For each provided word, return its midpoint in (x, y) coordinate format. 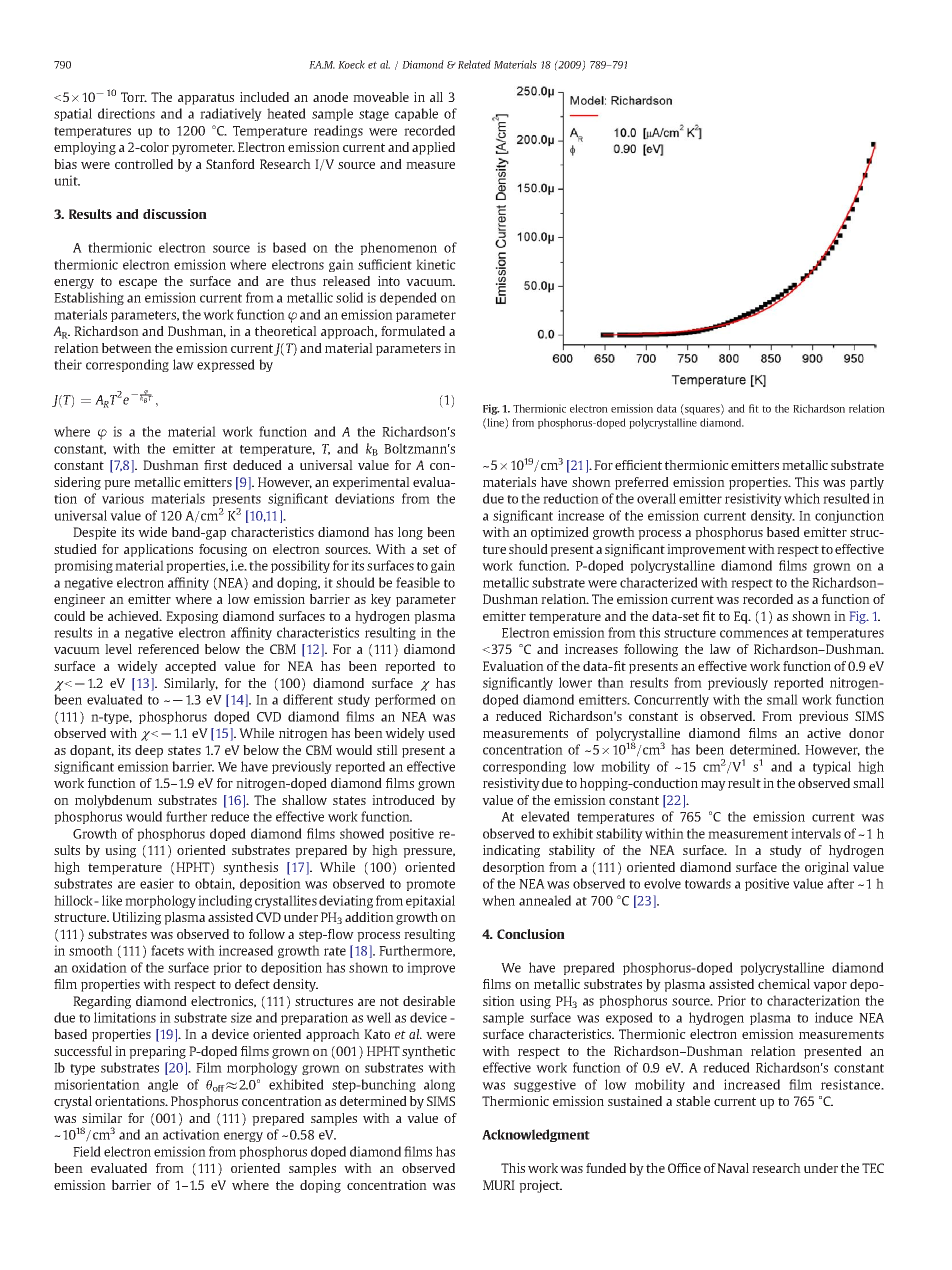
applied (433, 148)
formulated (413, 331)
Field (87, 1151)
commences (754, 634)
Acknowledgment (536, 1135)
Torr (134, 97)
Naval (733, 1168)
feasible (418, 582)
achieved (134, 616)
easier (157, 883)
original (827, 868)
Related (474, 64)
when (498, 900)
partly (867, 483)
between (127, 348)
